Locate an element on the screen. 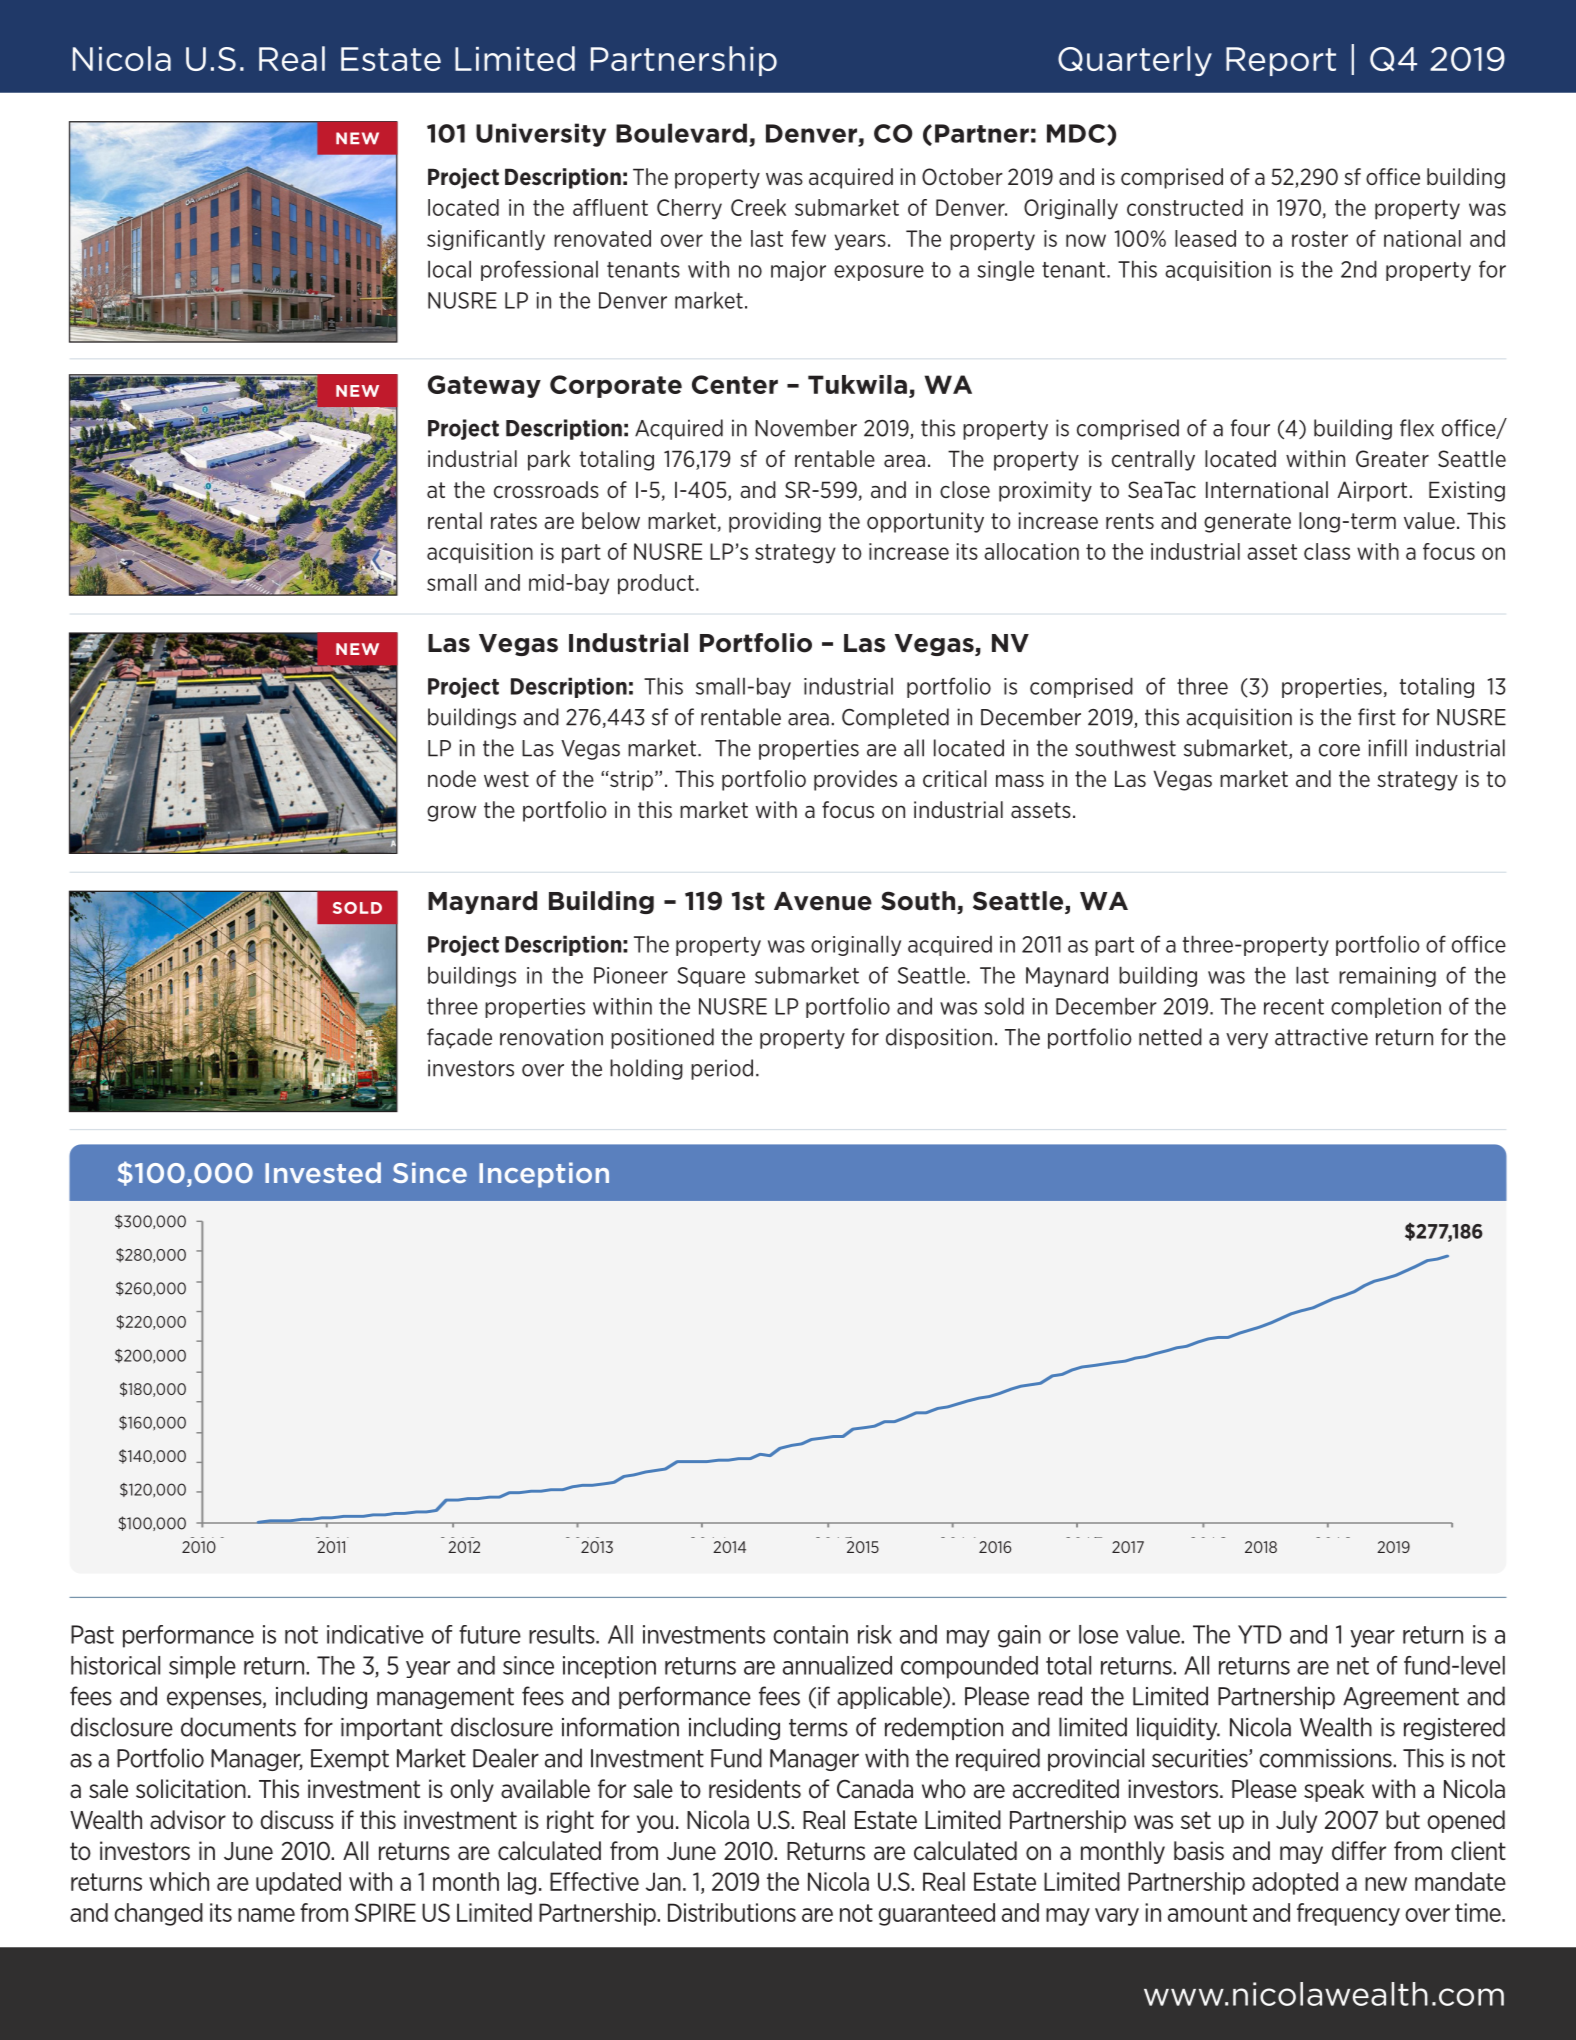 The width and height of the screenshot is (1576, 2040). Square is located at coordinates (711, 977).
